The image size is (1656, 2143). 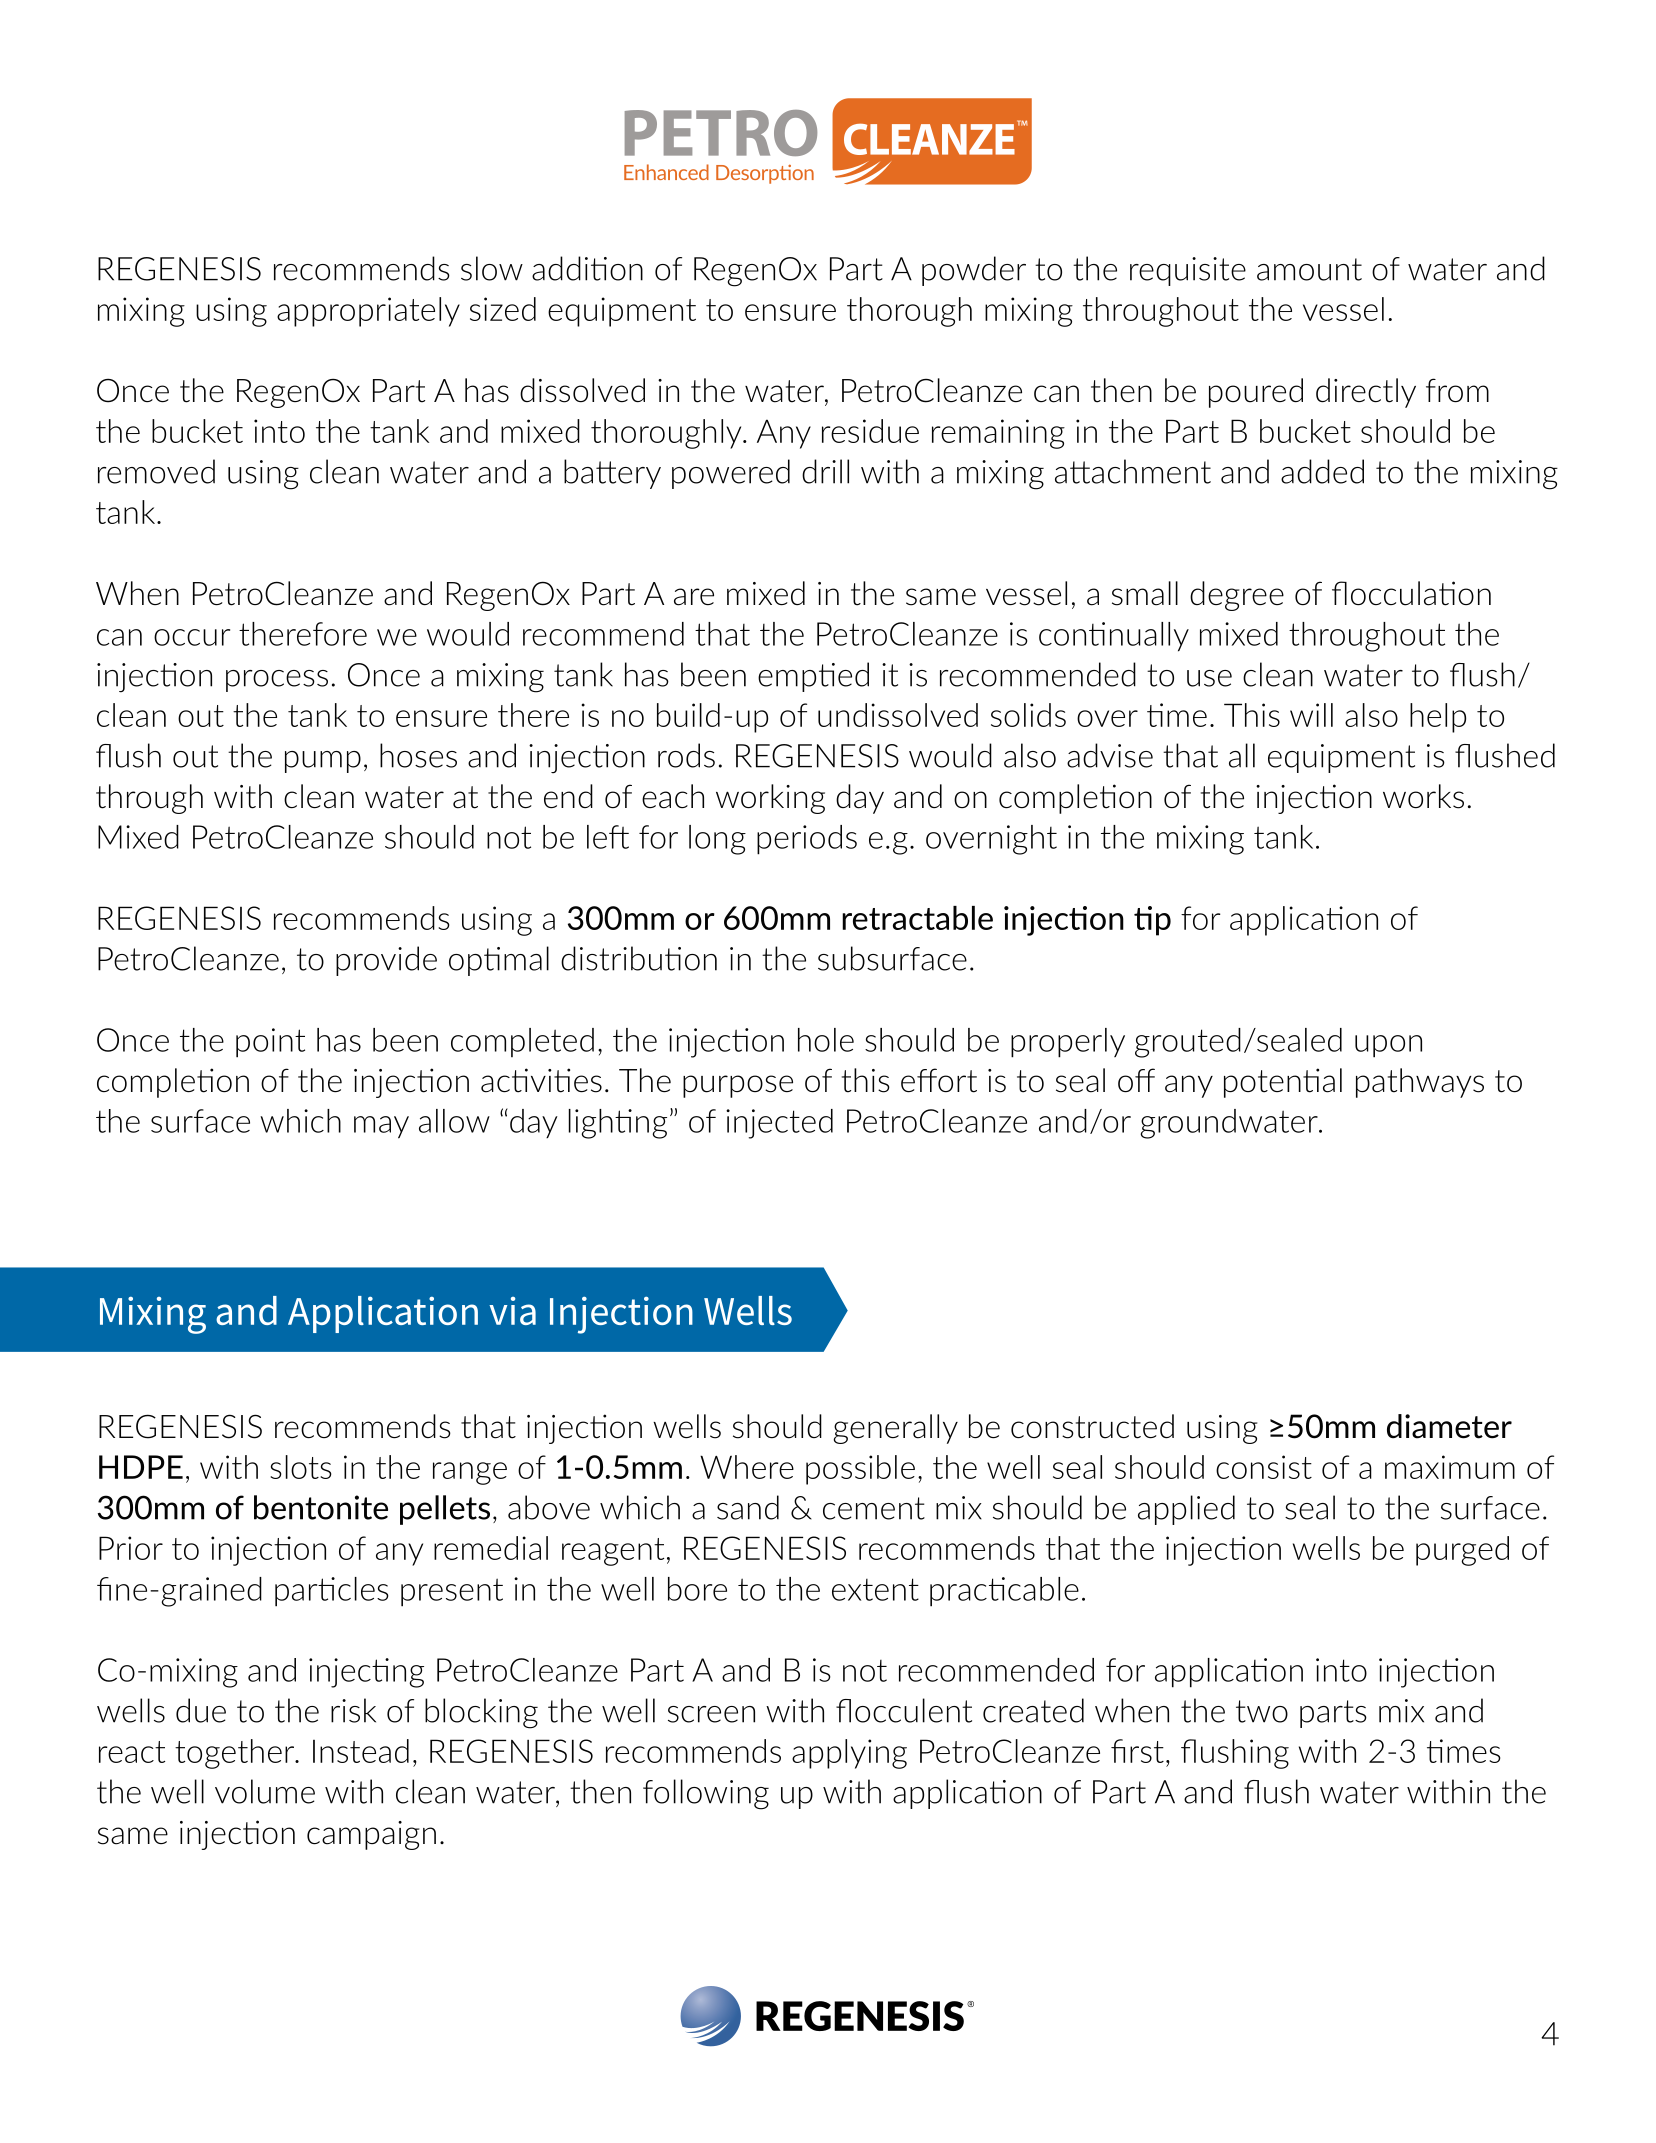 I want to click on consist, so click(x=1264, y=1467).
